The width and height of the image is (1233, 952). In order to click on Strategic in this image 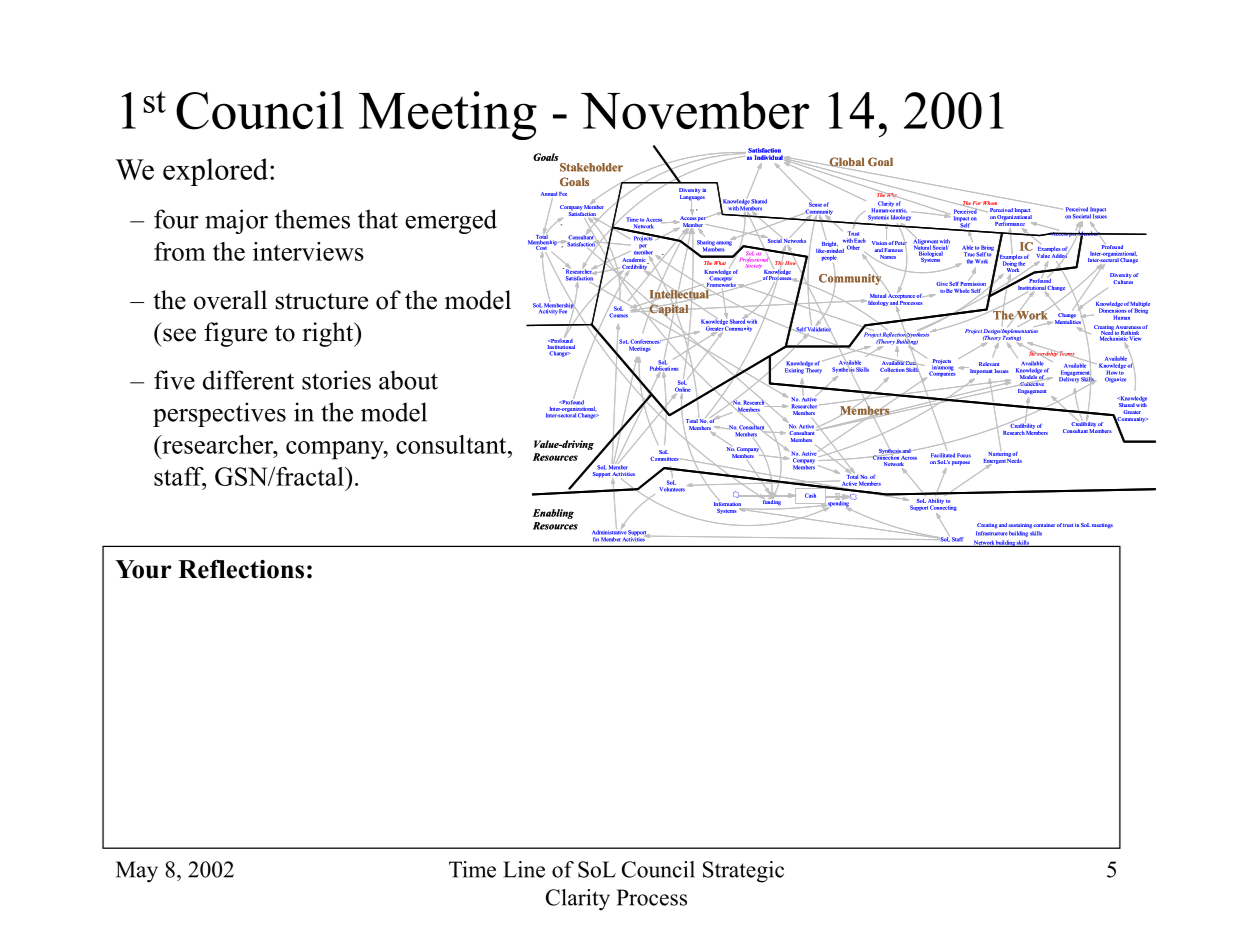, I will do `click(743, 872)`.
